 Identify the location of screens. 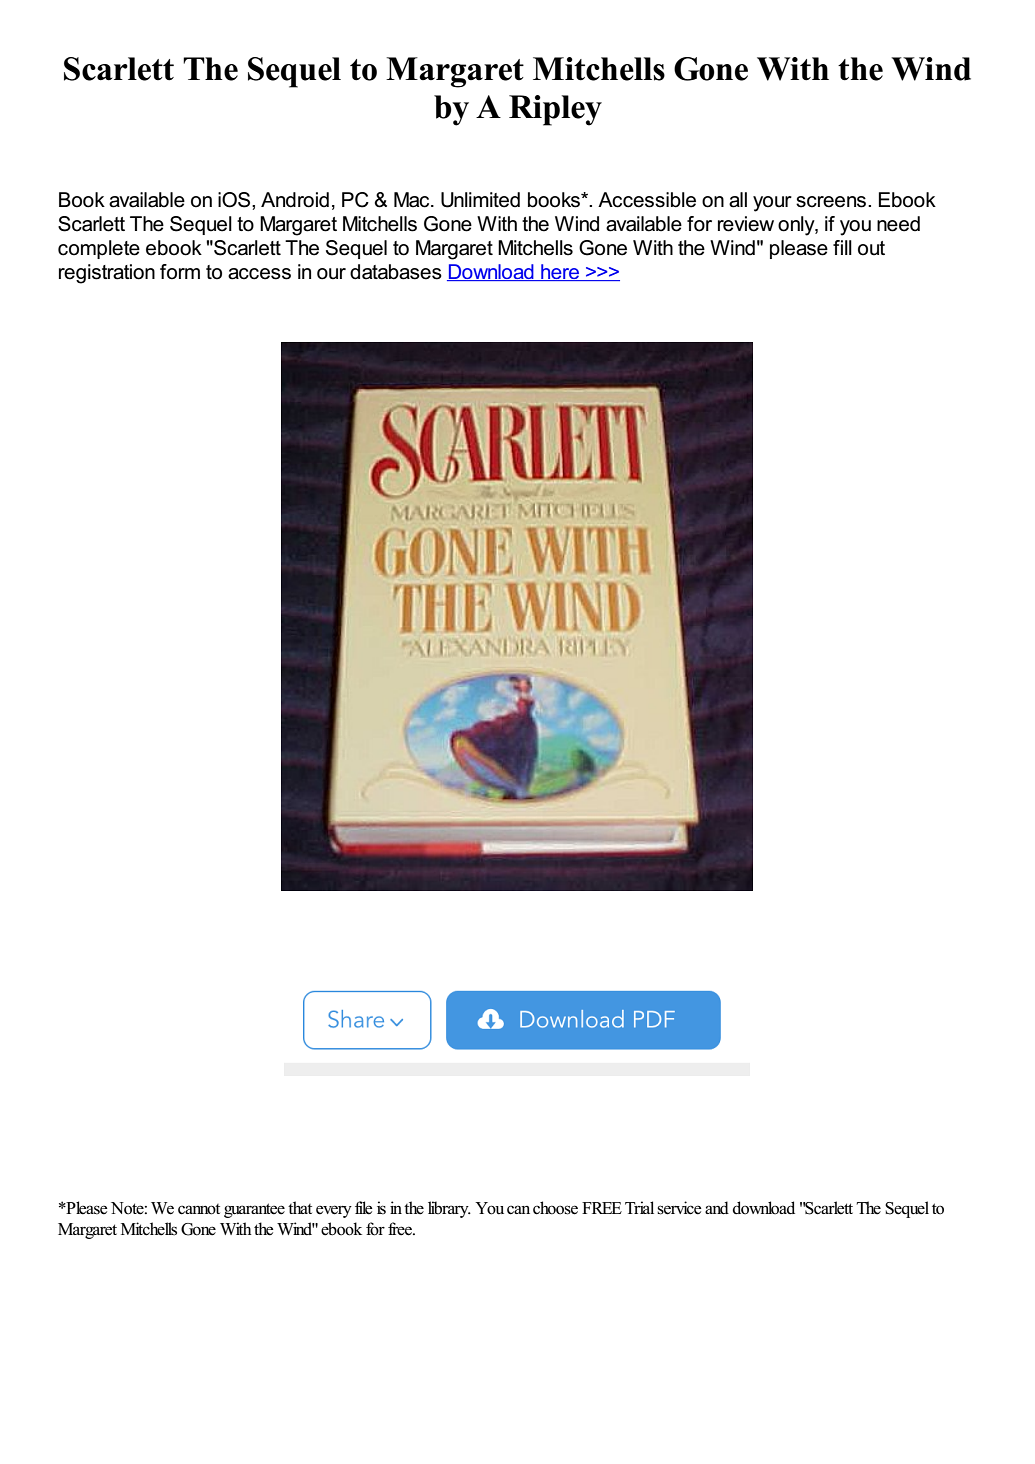
(832, 202).
